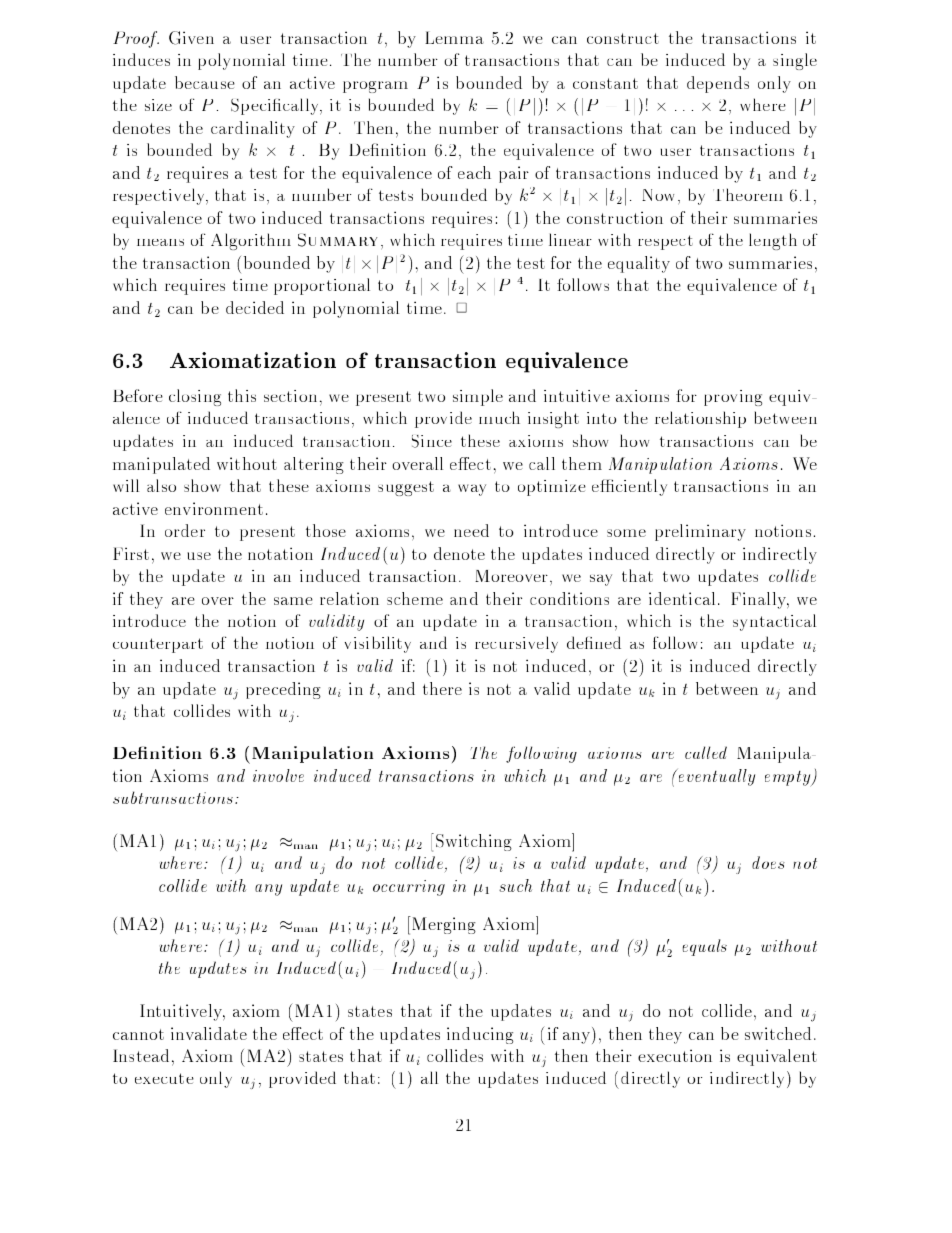  Describe the element at coordinates (480, 1035) in the page. I see `inducing` at that location.
